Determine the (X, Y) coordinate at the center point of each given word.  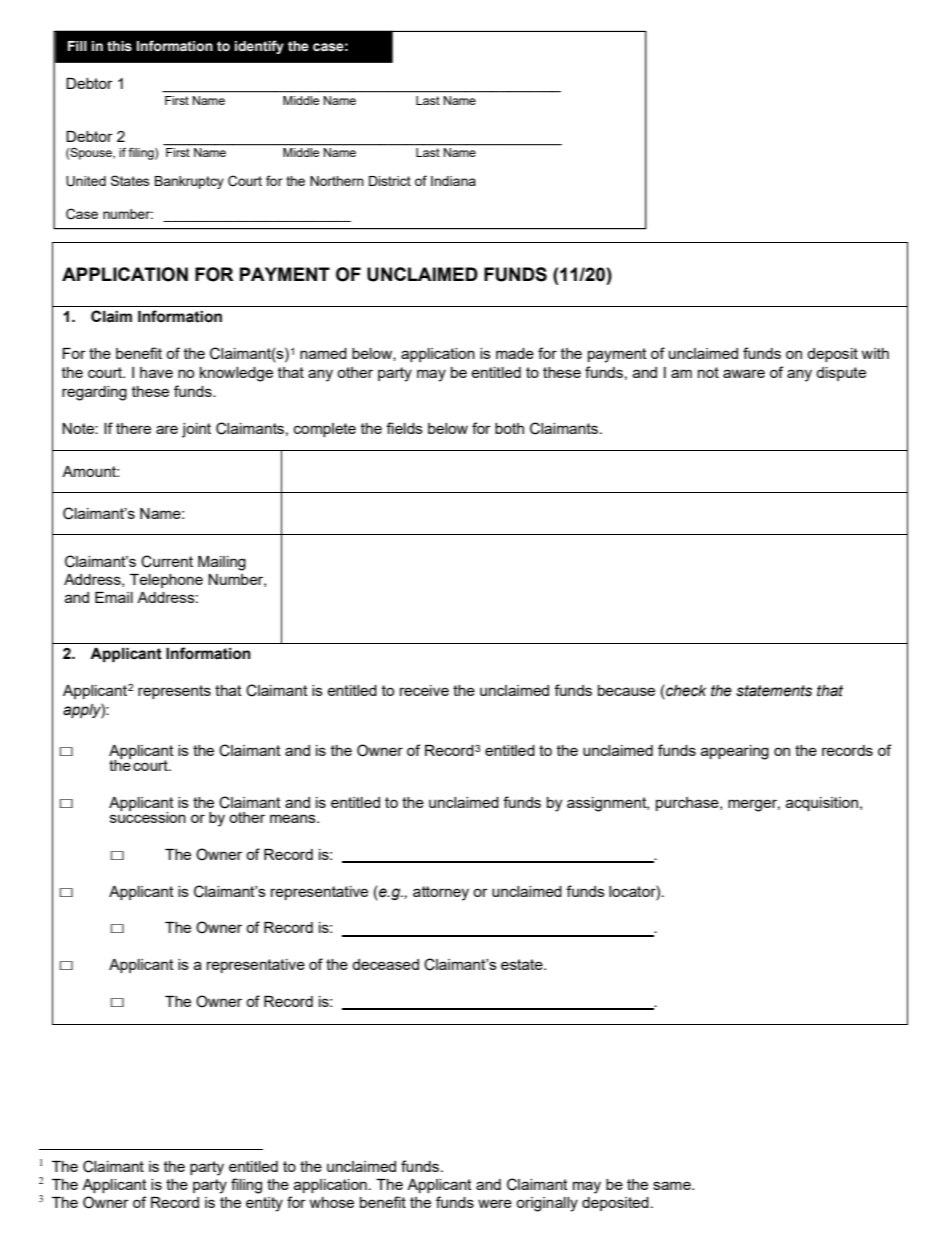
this (119, 46)
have (156, 372)
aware (744, 373)
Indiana (453, 181)
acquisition (823, 804)
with (875, 353)
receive (424, 690)
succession (148, 816)
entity (264, 1204)
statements (774, 691)
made (515, 353)
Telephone (166, 581)
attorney (441, 893)
